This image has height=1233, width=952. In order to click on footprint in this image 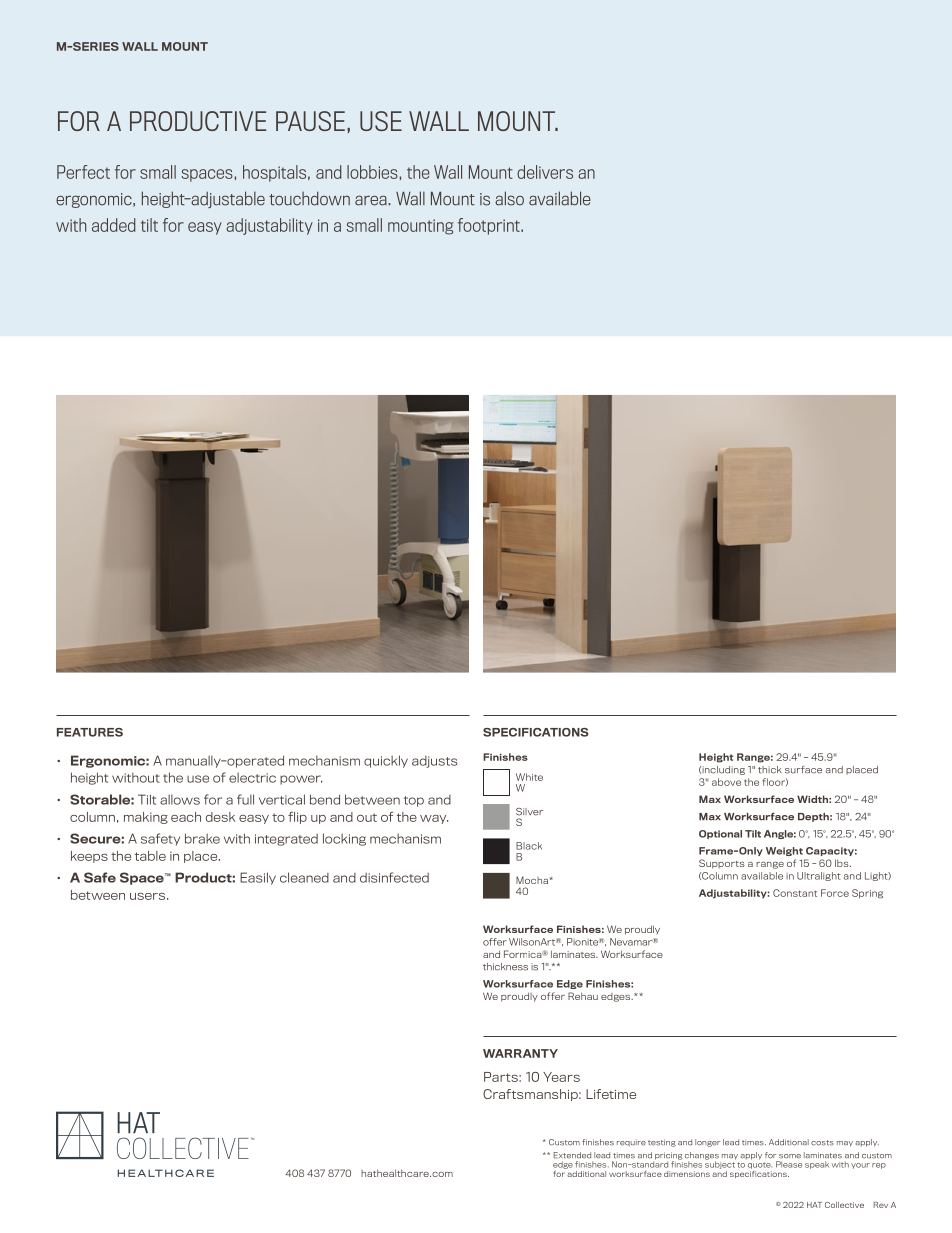, I will do `click(490, 226)`.
